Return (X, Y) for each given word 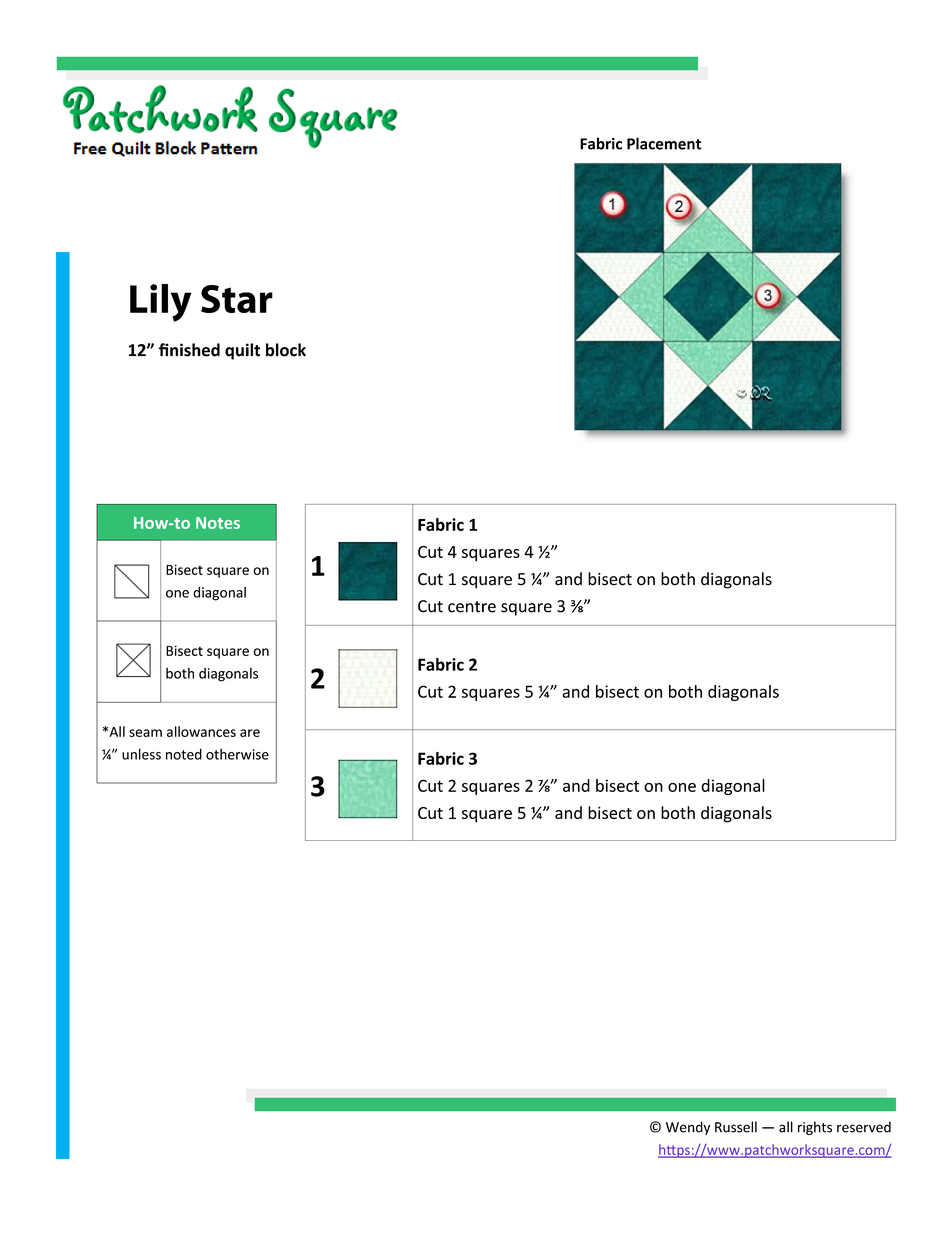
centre (472, 607)
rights (815, 1128)
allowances (201, 731)
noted (184, 754)
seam (145, 733)
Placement (664, 143)
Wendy (688, 1128)
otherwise (237, 754)
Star (237, 299)
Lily (161, 303)
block (286, 350)
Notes (218, 523)
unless (141, 754)
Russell (736, 1127)
